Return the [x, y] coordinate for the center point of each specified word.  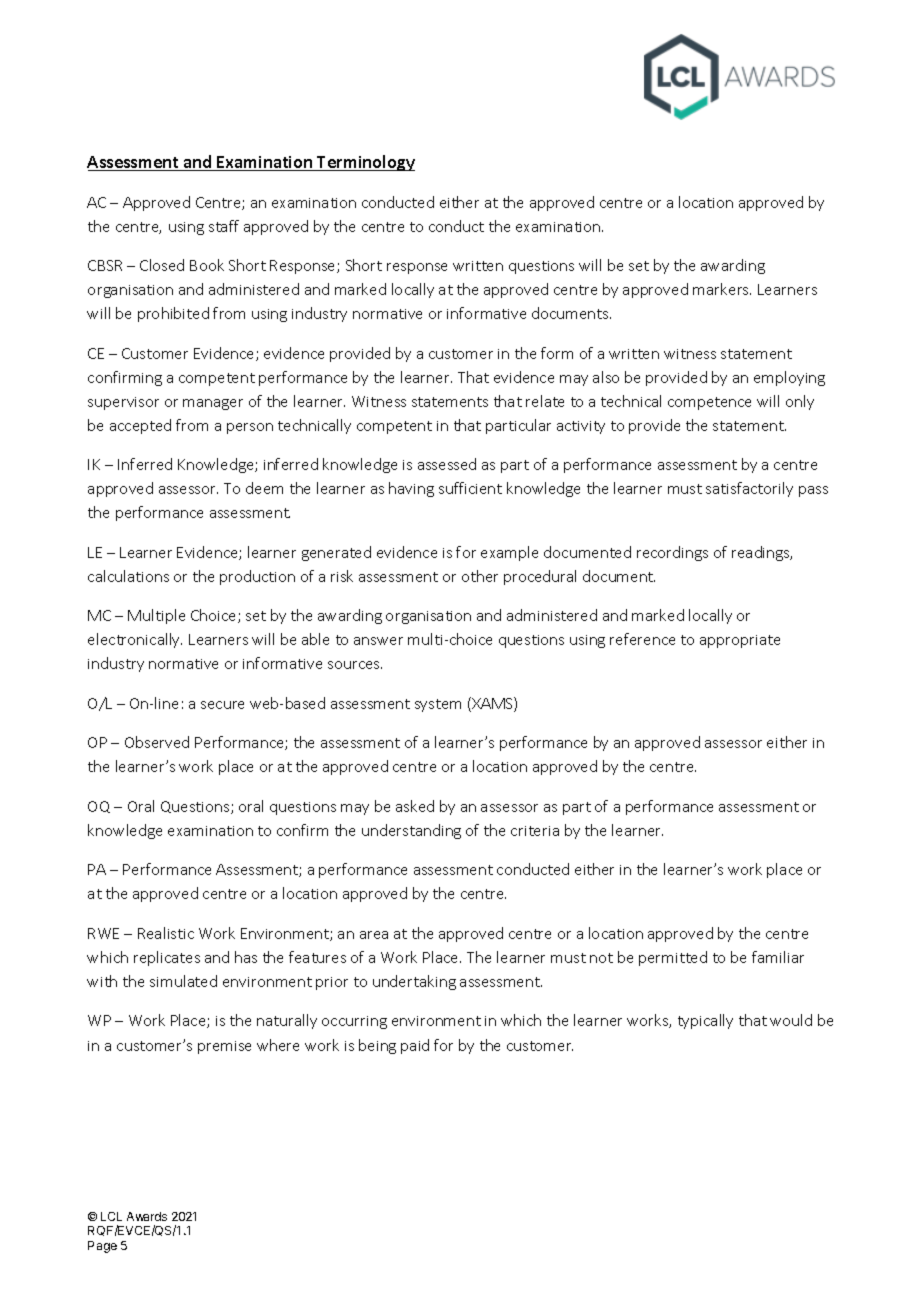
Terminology [365, 163]
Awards [147, 1216]
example [509, 553]
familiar [778, 957]
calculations [128, 576]
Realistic [166, 933]
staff [224, 226]
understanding [411, 831]
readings [762, 553]
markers [722, 289]
